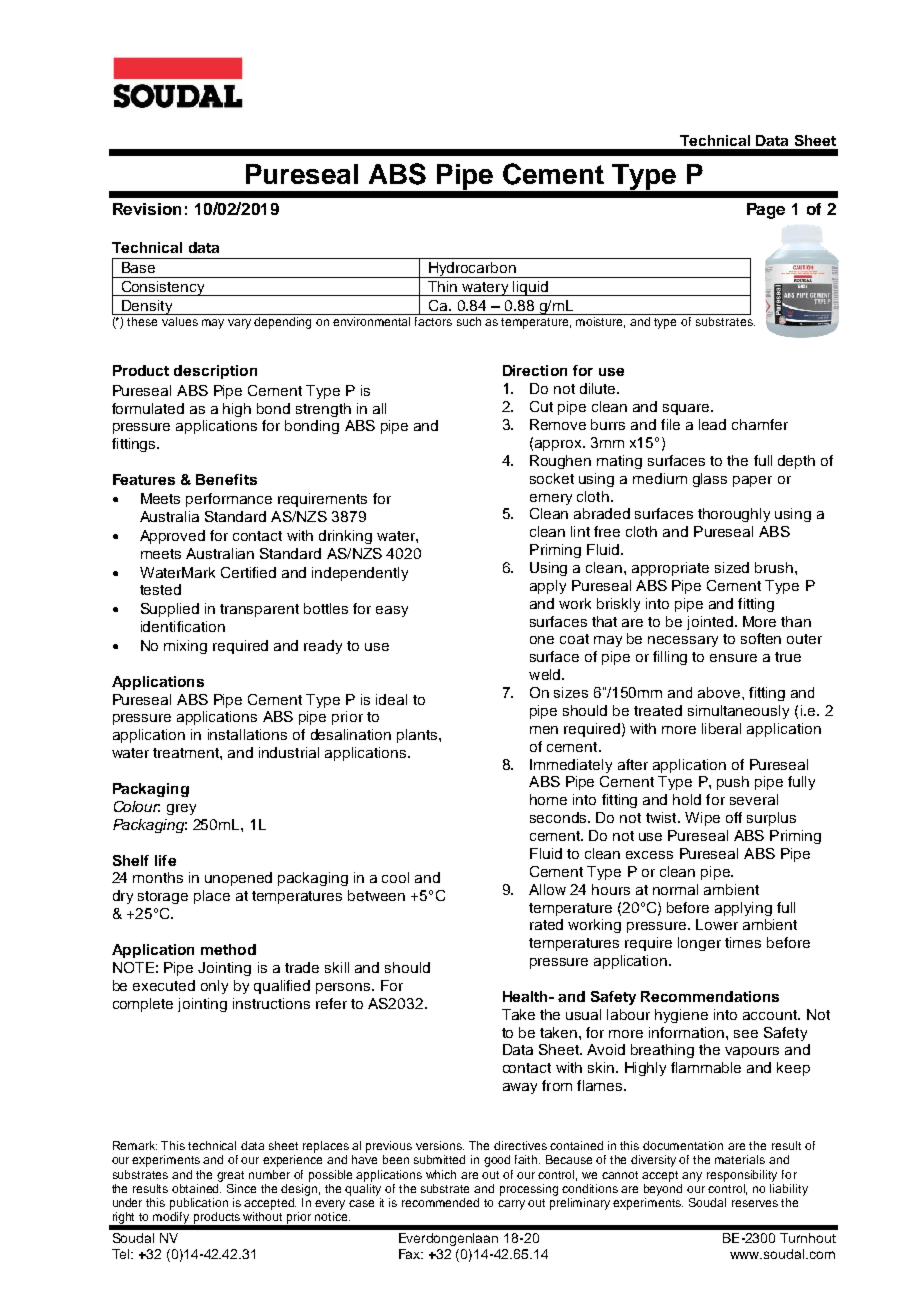 The image size is (924, 1308). What do you see at coordinates (247, 734) in the screenshot?
I see `installations` at bounding box center [247, 734].
